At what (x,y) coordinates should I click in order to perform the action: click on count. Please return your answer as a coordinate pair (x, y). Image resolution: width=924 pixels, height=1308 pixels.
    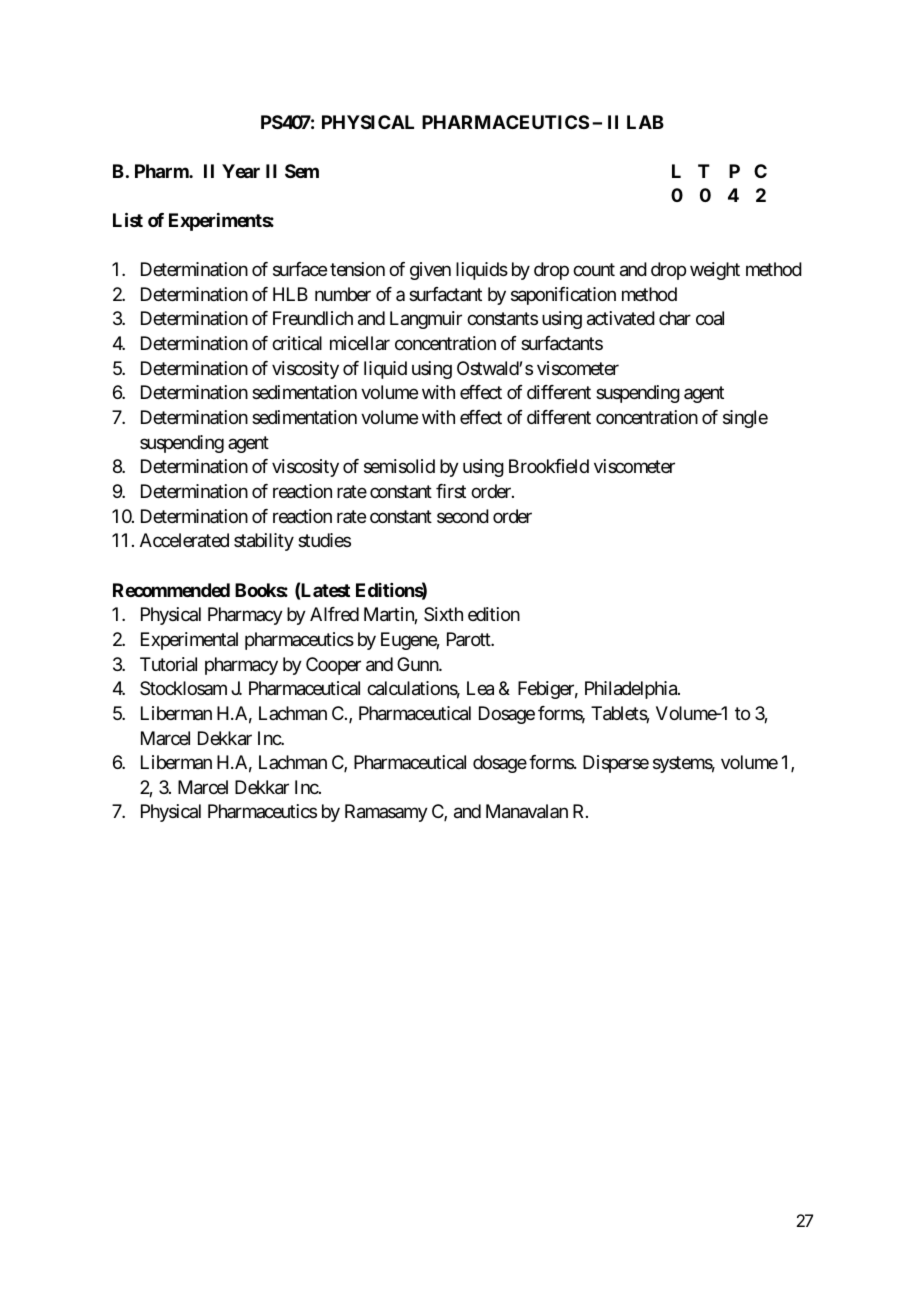
    Looking at the image, I should click on (594, 269).
